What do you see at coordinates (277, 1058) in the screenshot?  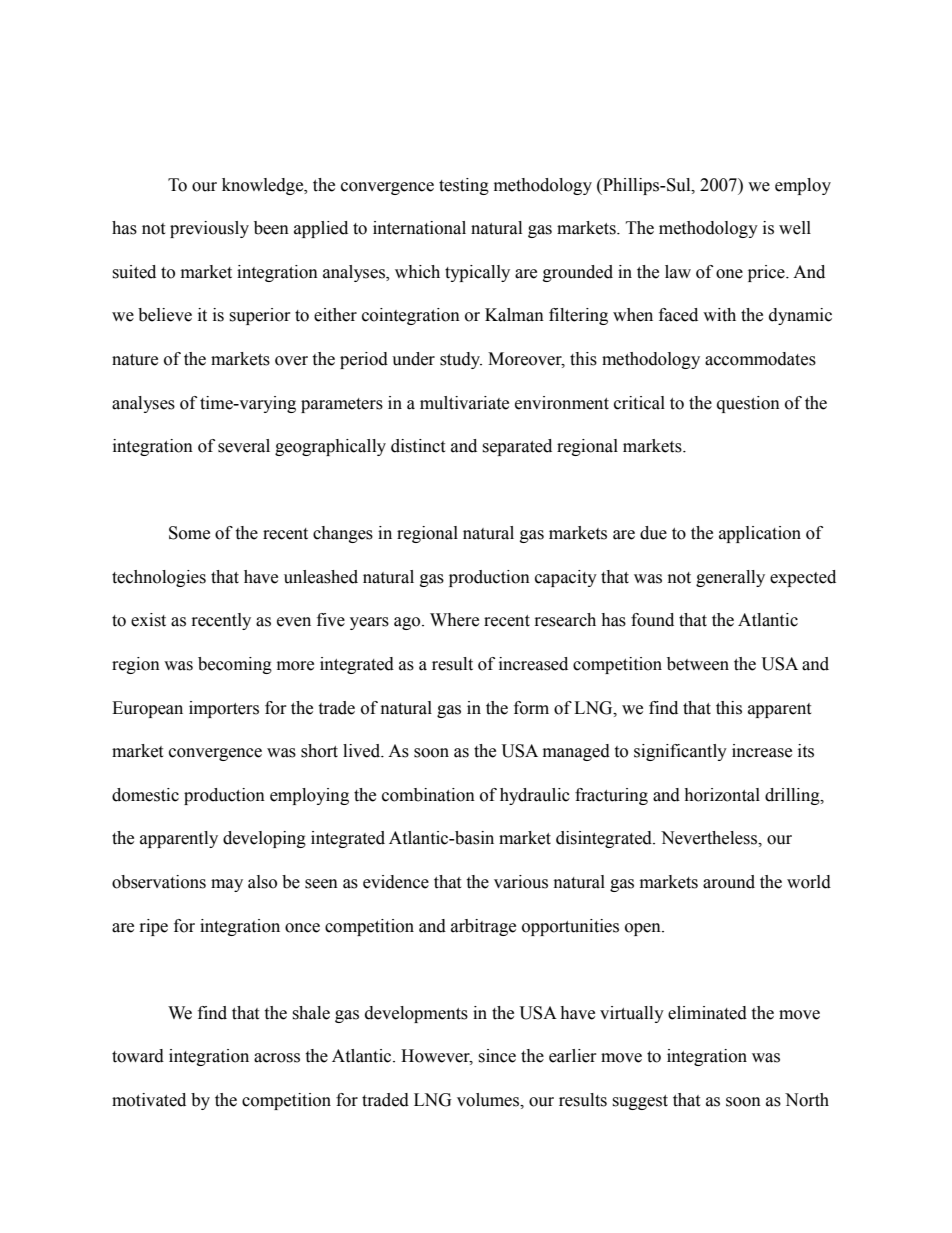 I see `across` at bounding box center [277, 1058].
